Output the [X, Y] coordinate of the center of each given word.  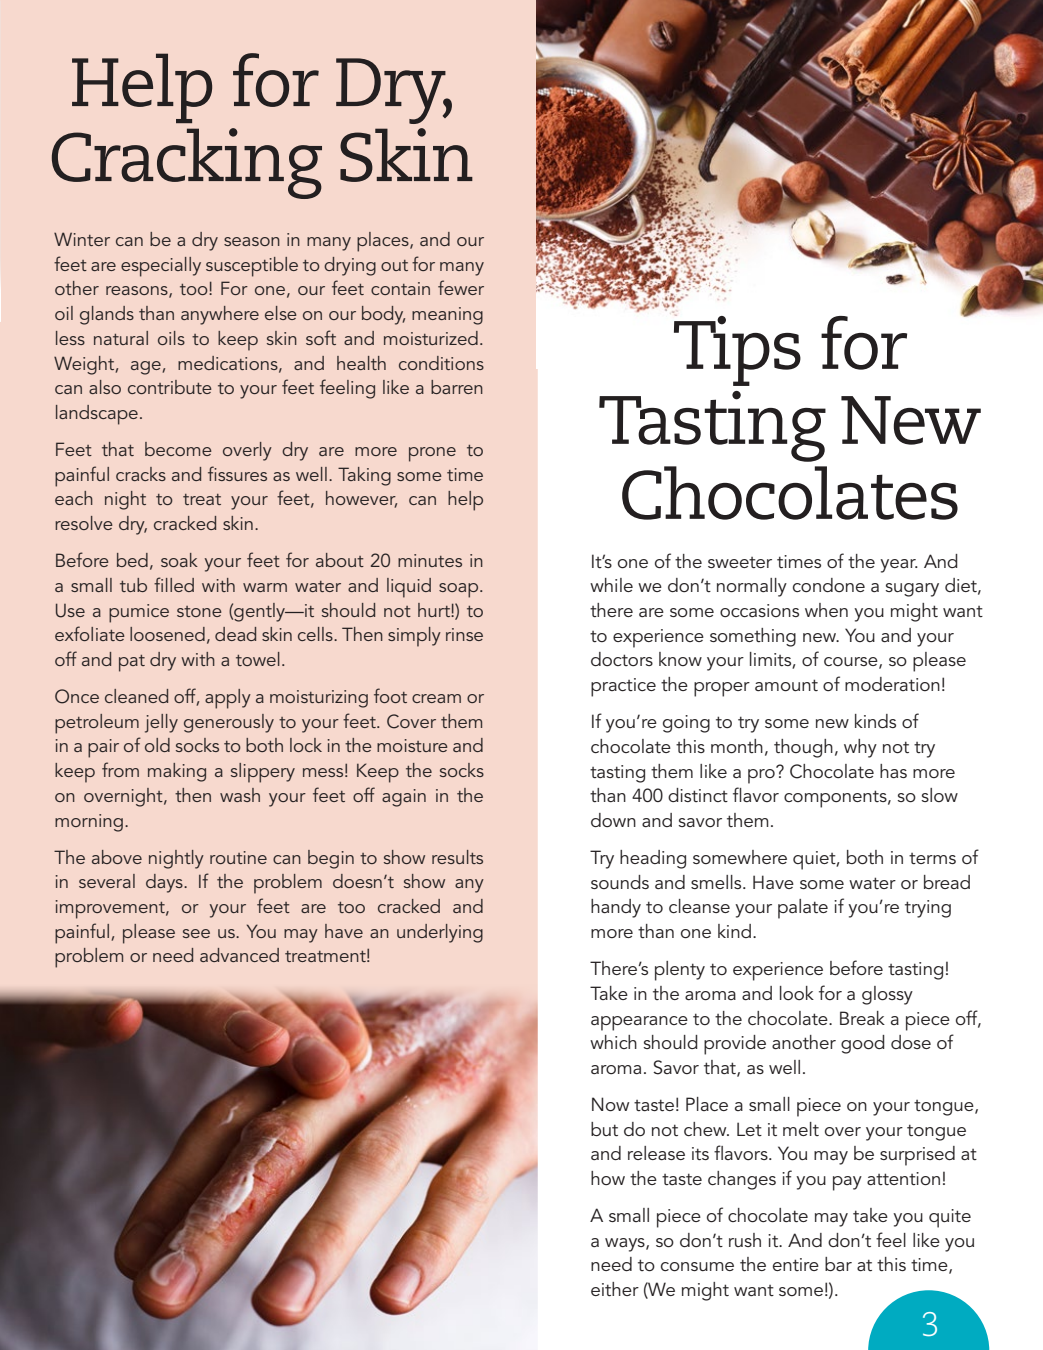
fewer [461, 287]
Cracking [187, 163]
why [860, 748]
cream [436, 698]
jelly [161, 723]
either [615, 1289]
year [899, 566]
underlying [440, 933]
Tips [737, 350]
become [178, 449]
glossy [887, 995]
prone [432, 454]
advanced [239, 955]
